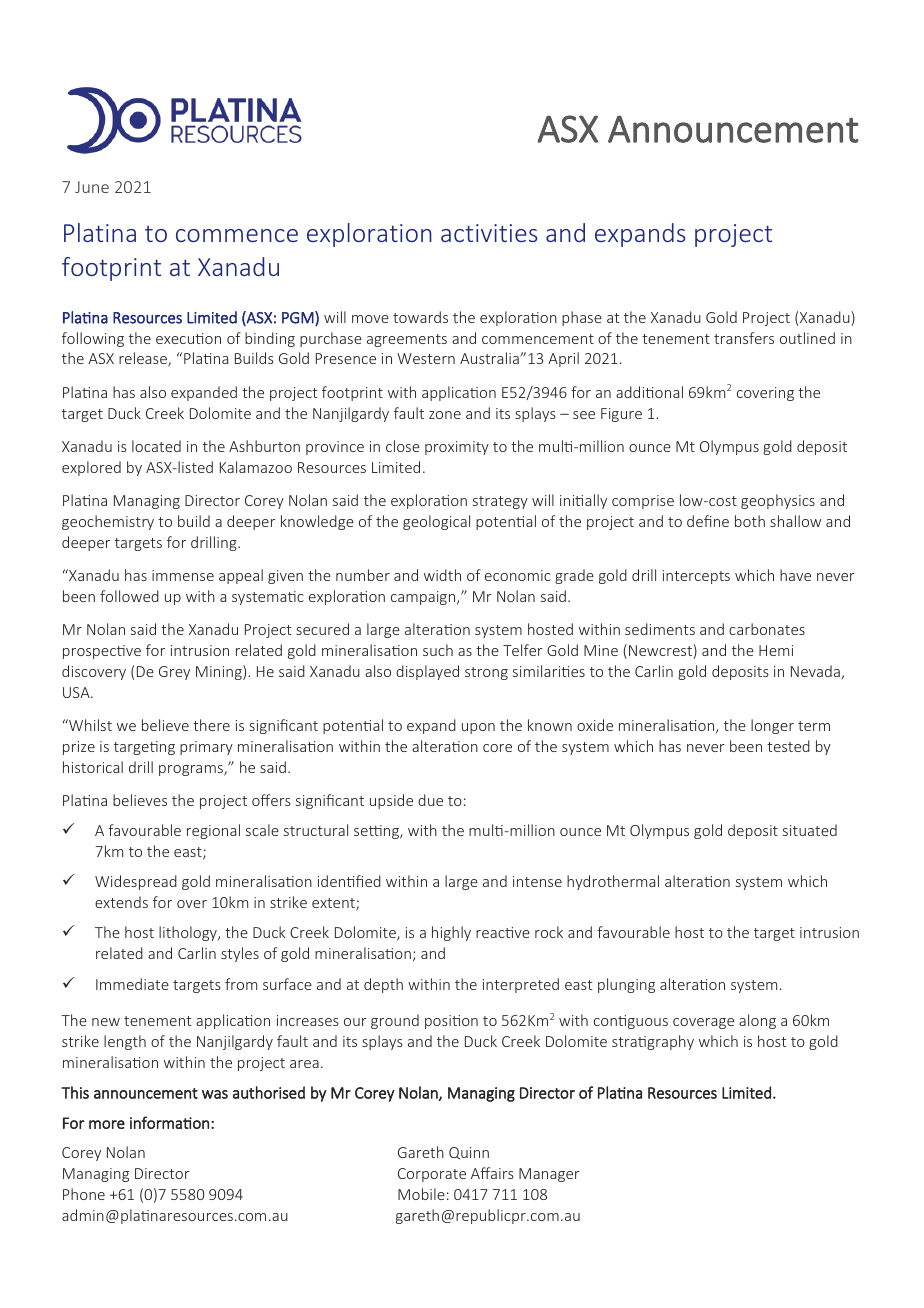 This page has height=1308, width=924. What do you see at coordinates (549, 1175) in the page?
I see `Manager` at bounding box center [549, 1175].
